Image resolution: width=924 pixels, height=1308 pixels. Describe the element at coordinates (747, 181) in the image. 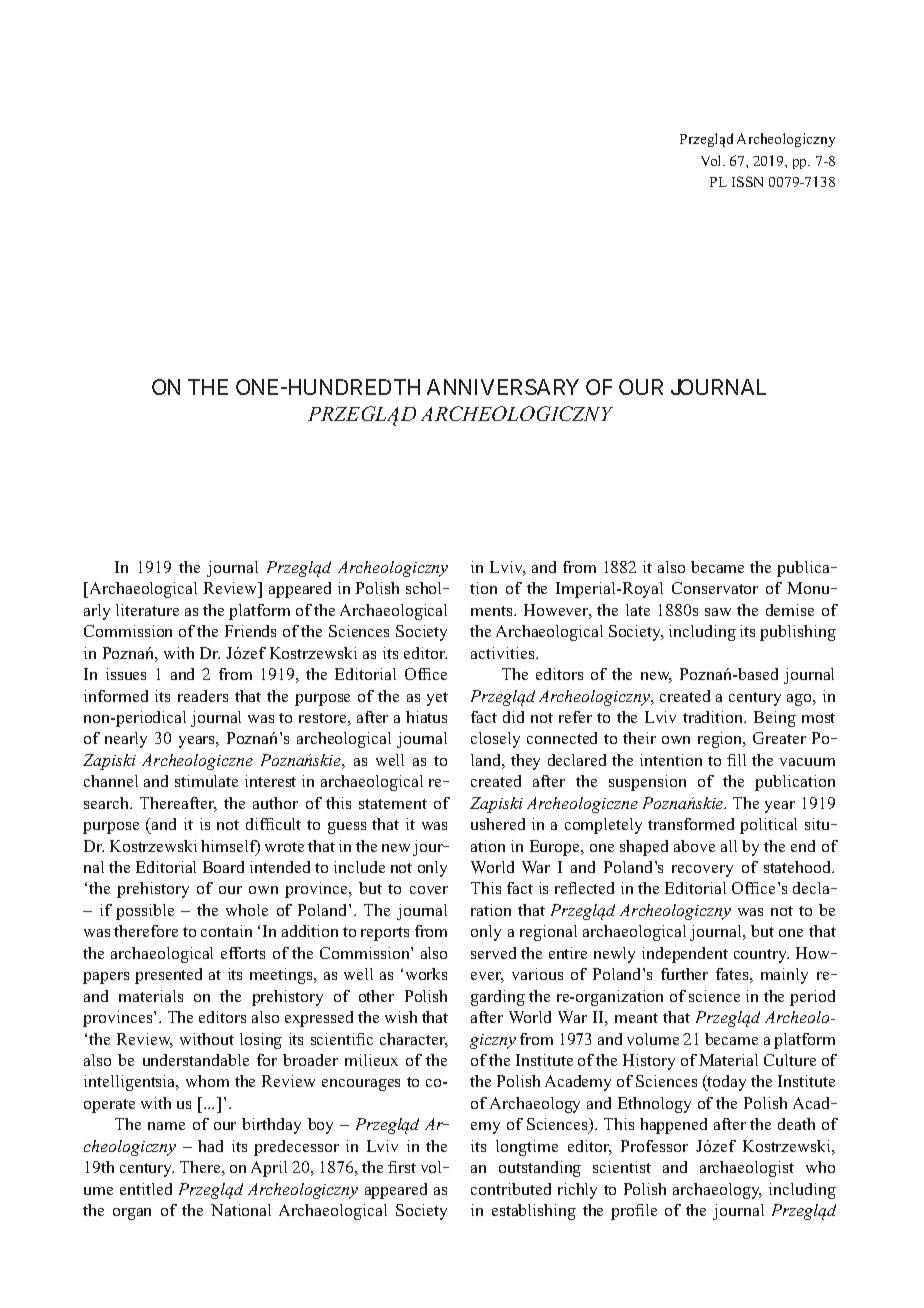

I see `ISSN` at that location.
